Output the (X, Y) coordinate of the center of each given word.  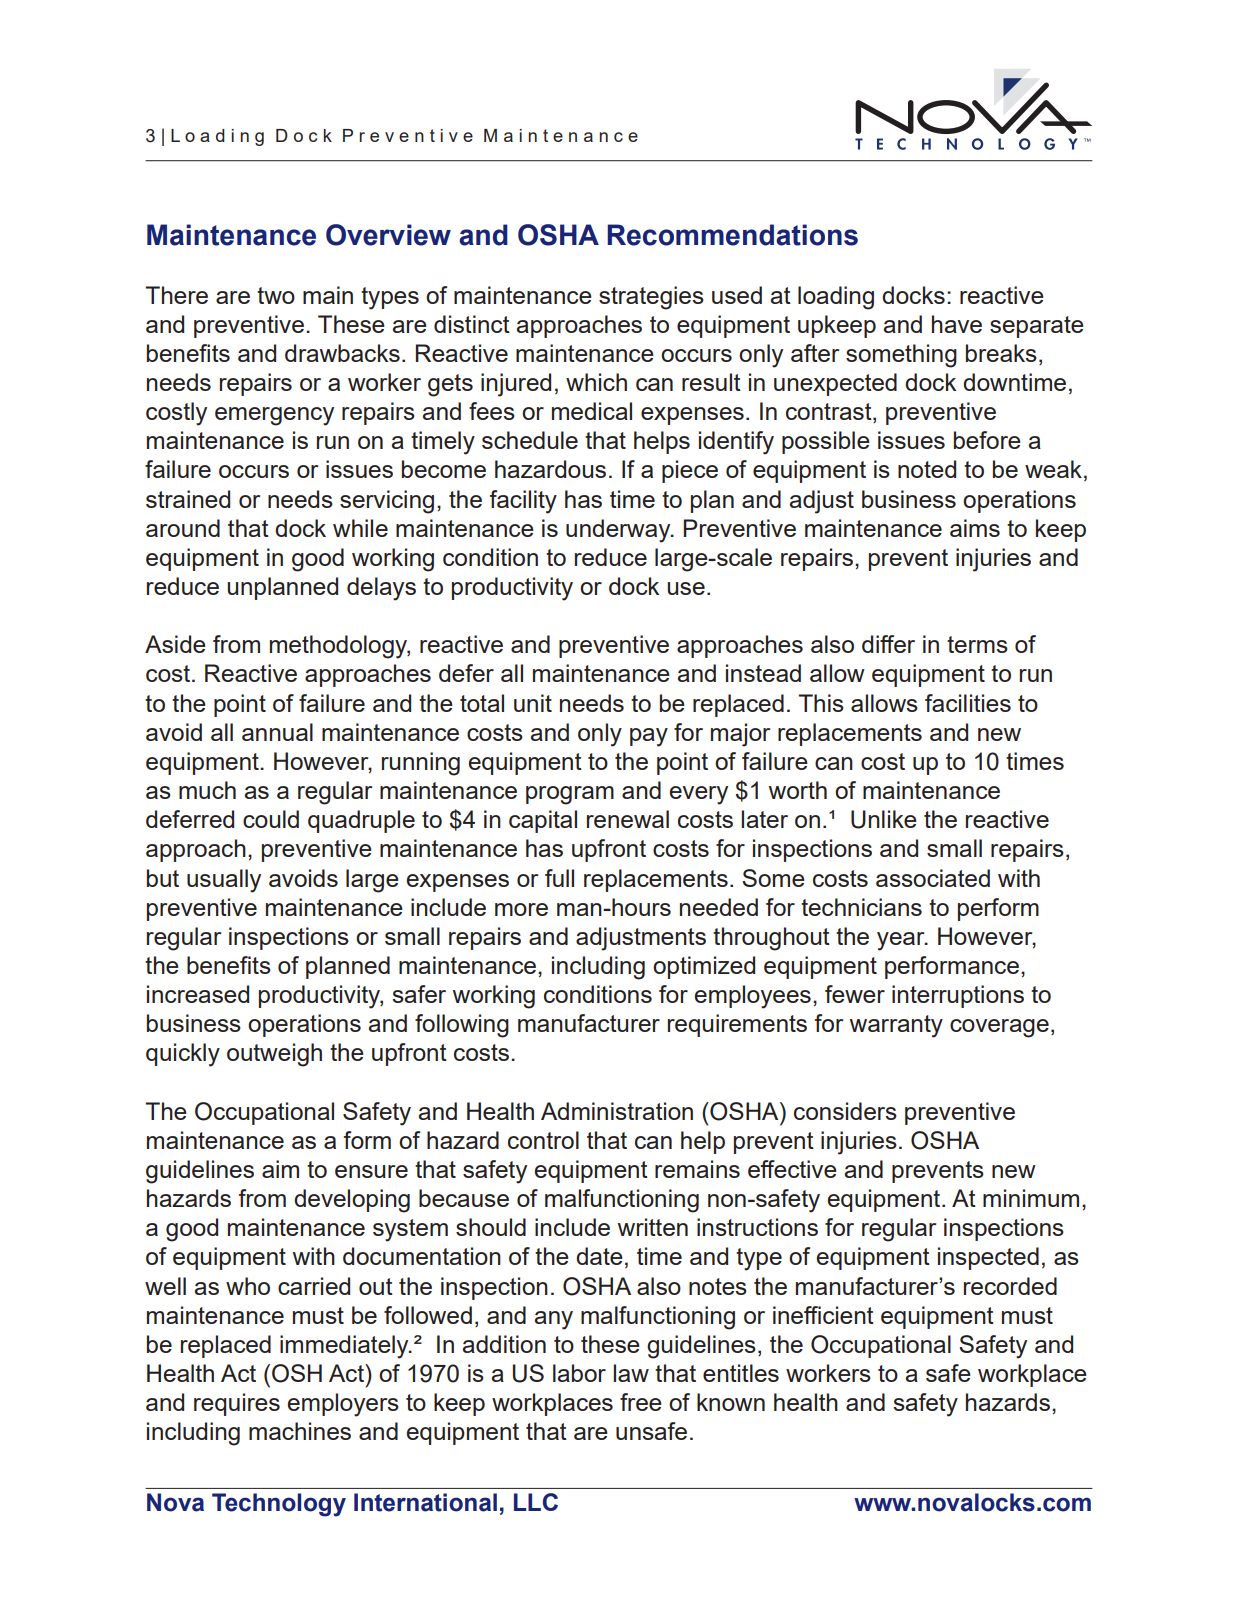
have (957, 324)
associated (933, 878)
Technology (279, 1505)
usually (224, 881)
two (276, 295)
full (559, 878)
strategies (651, 298)
